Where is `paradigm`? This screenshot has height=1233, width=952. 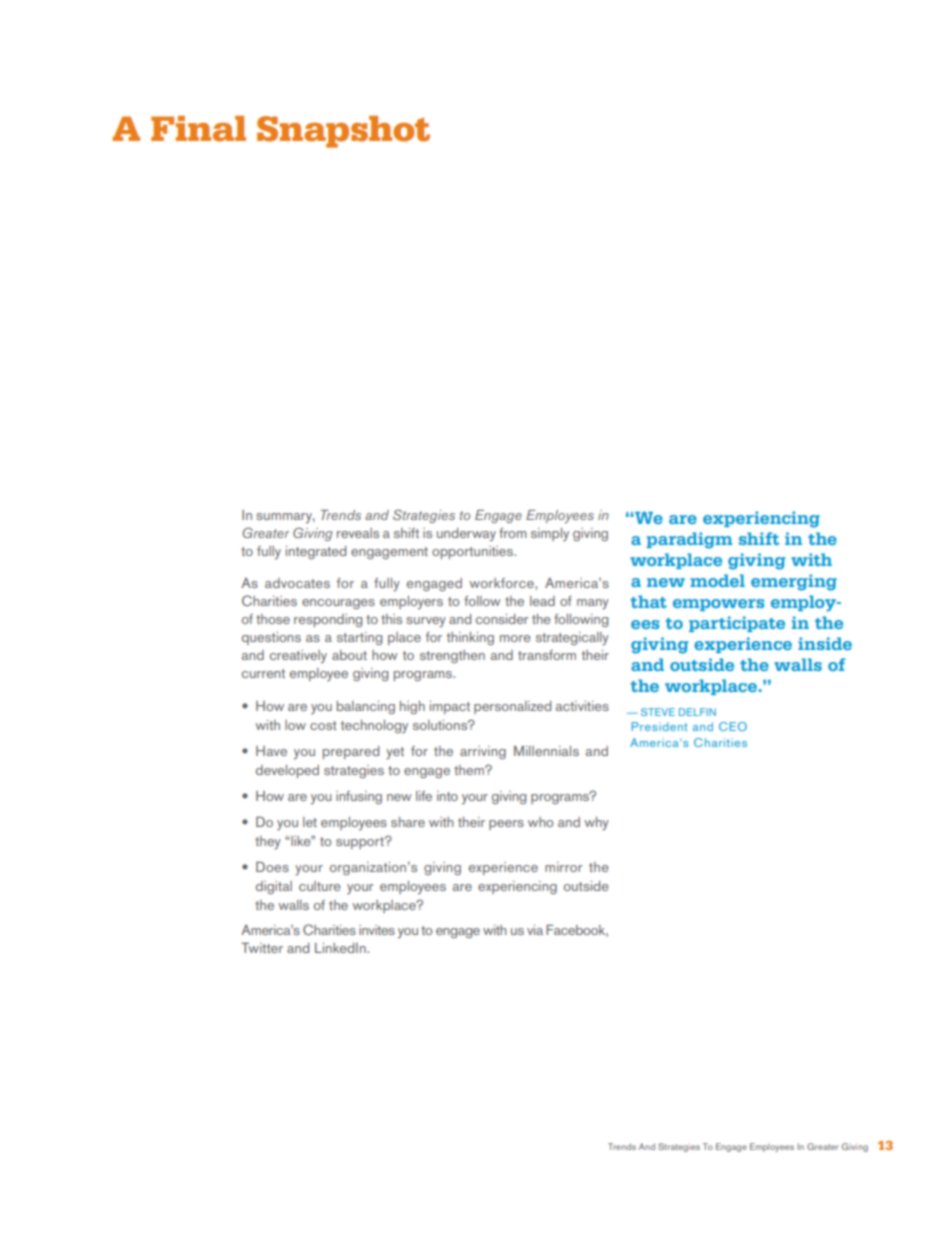 paradigm is located at coordinates (690, 540).
